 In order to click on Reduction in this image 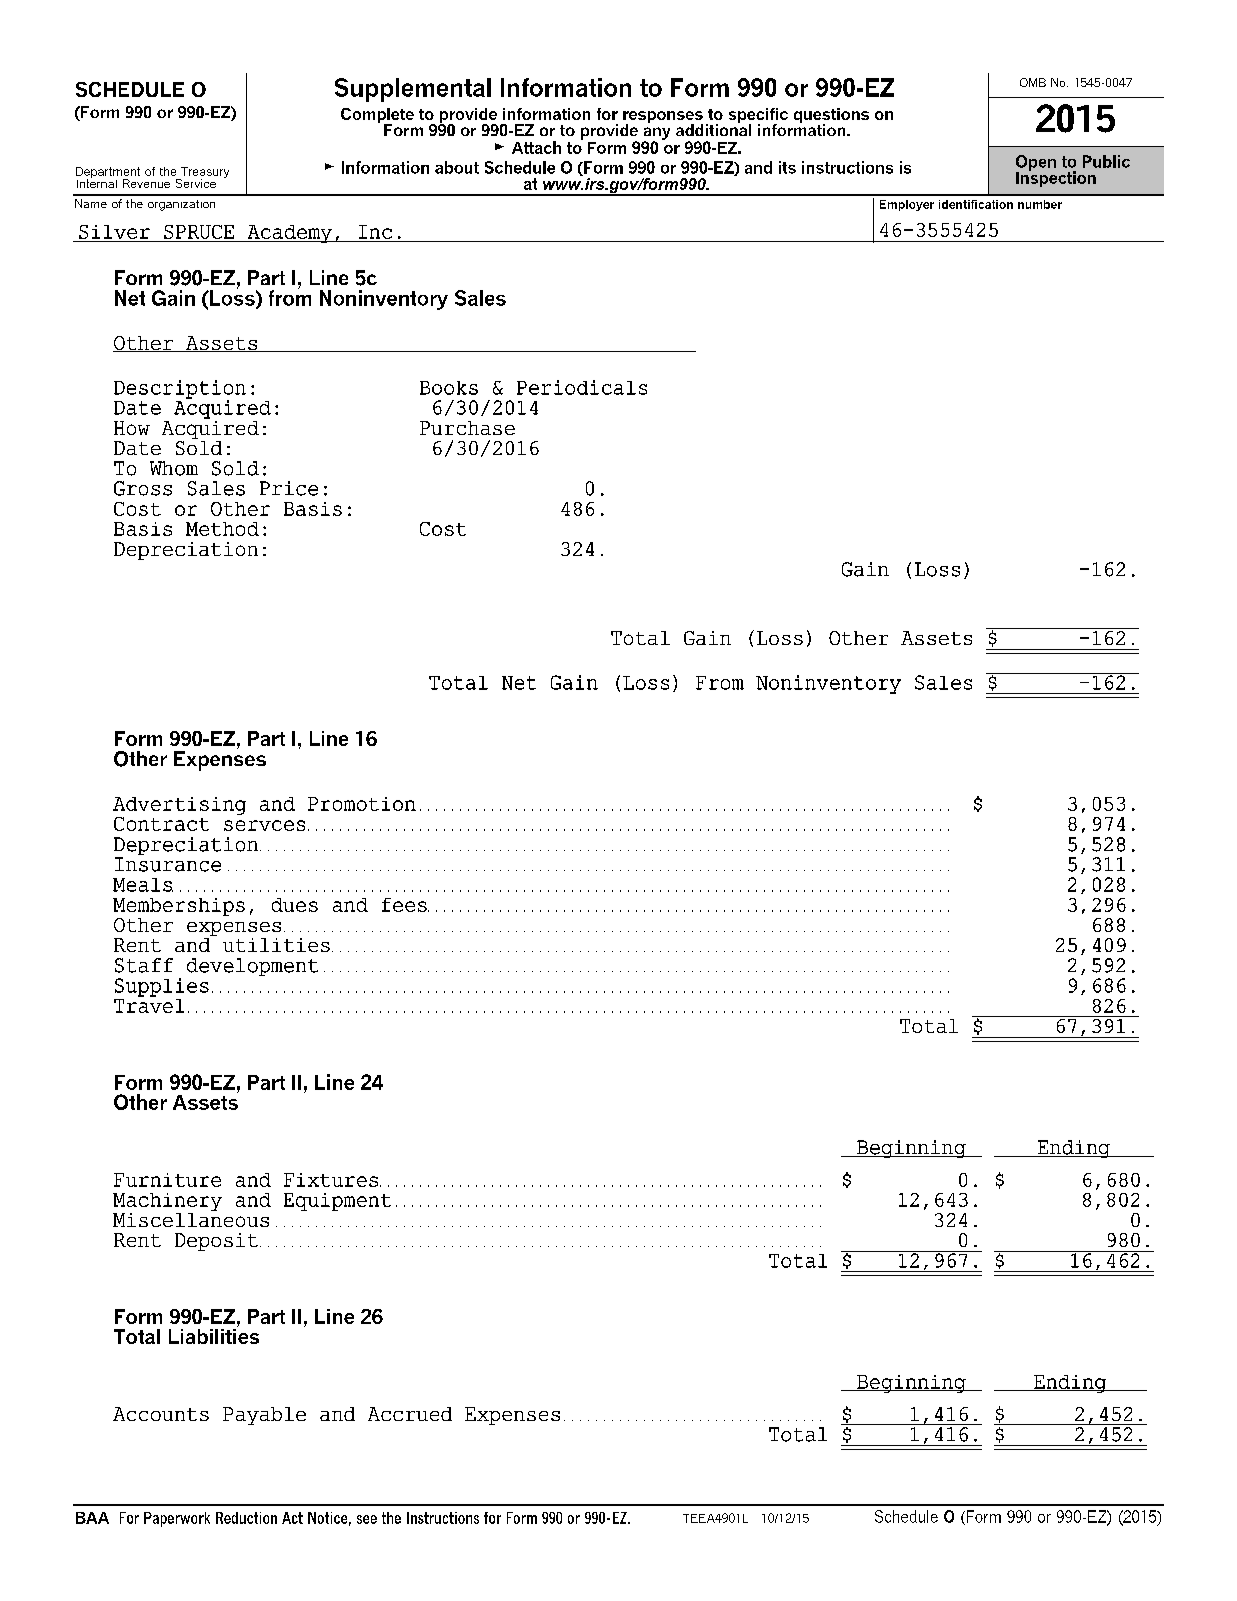, I will do `click(246, 1518)`.
